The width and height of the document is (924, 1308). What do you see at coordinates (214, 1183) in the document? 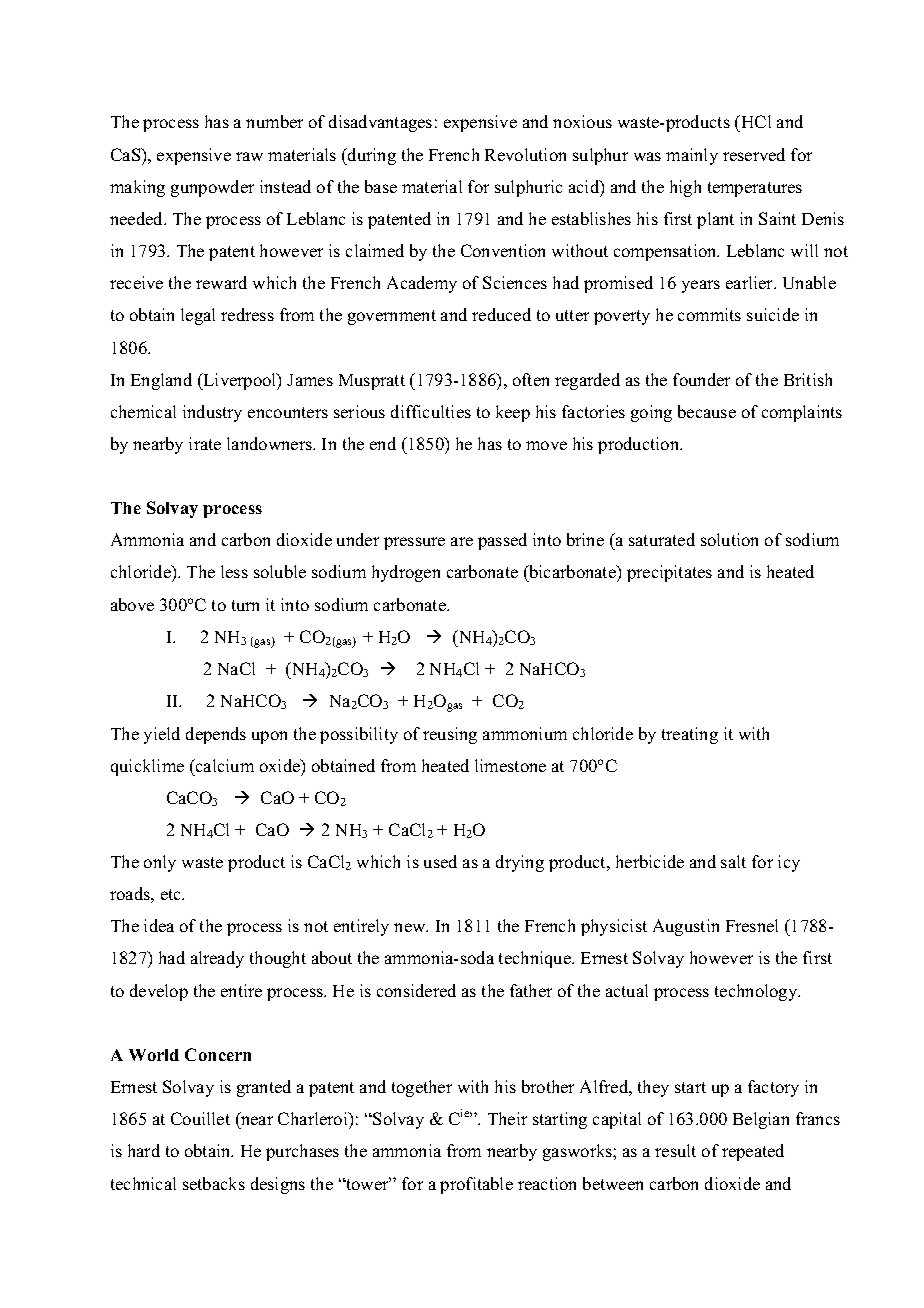
I see `setbacks` at bounding box center [214, 1183].
